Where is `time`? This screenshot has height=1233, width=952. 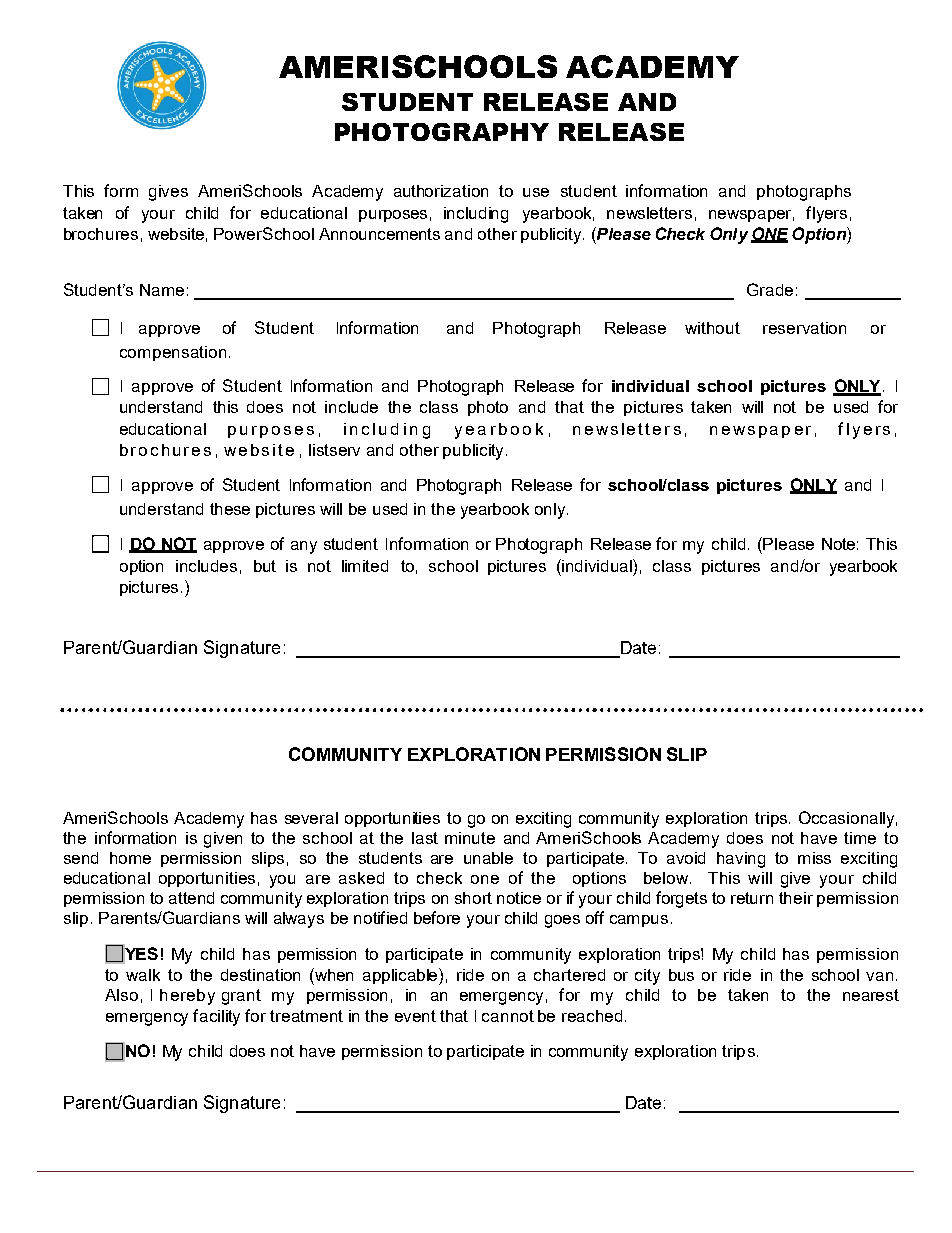 time is located at coordinates (860, 838).
